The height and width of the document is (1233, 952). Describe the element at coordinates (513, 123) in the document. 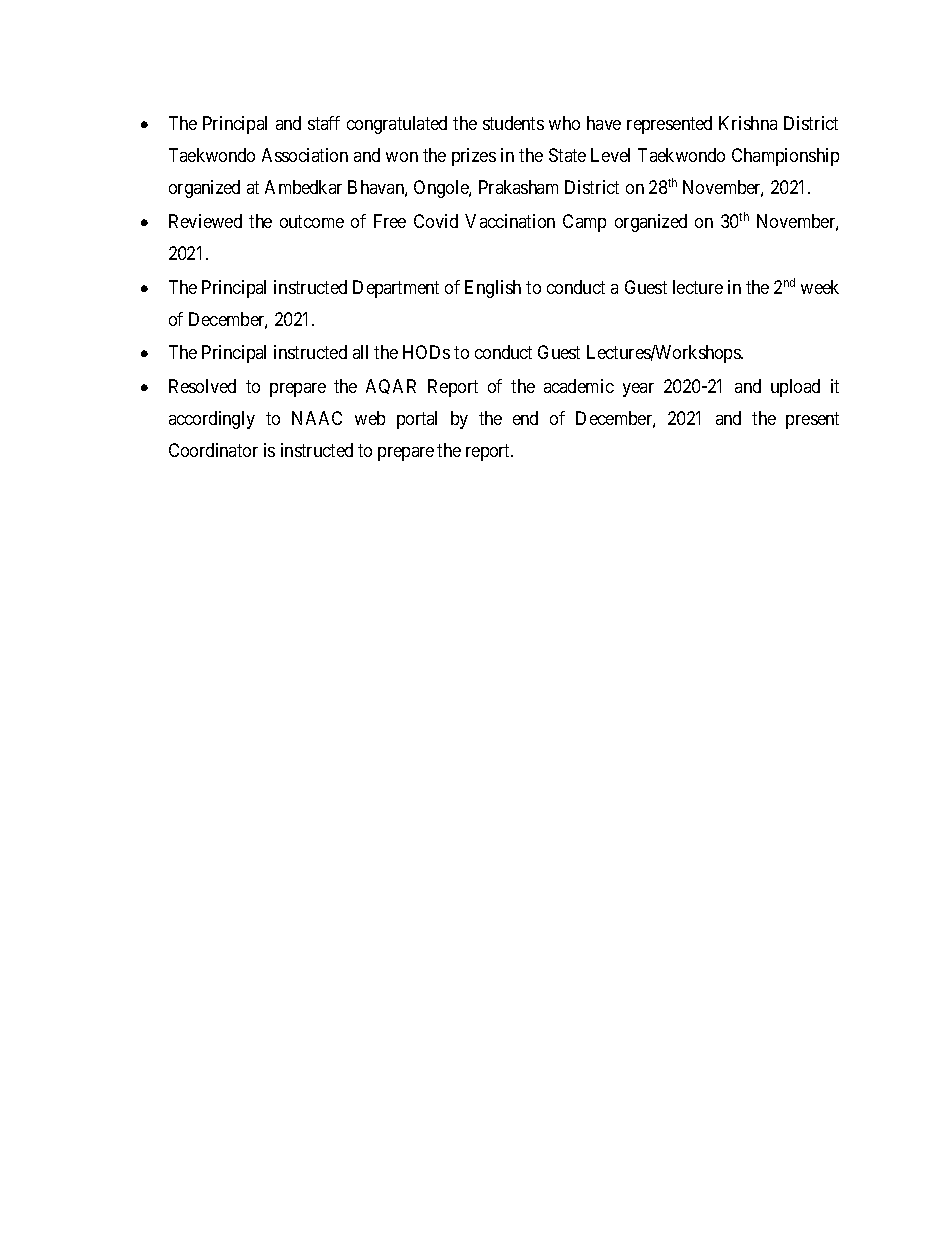

I see `students` at that location.
